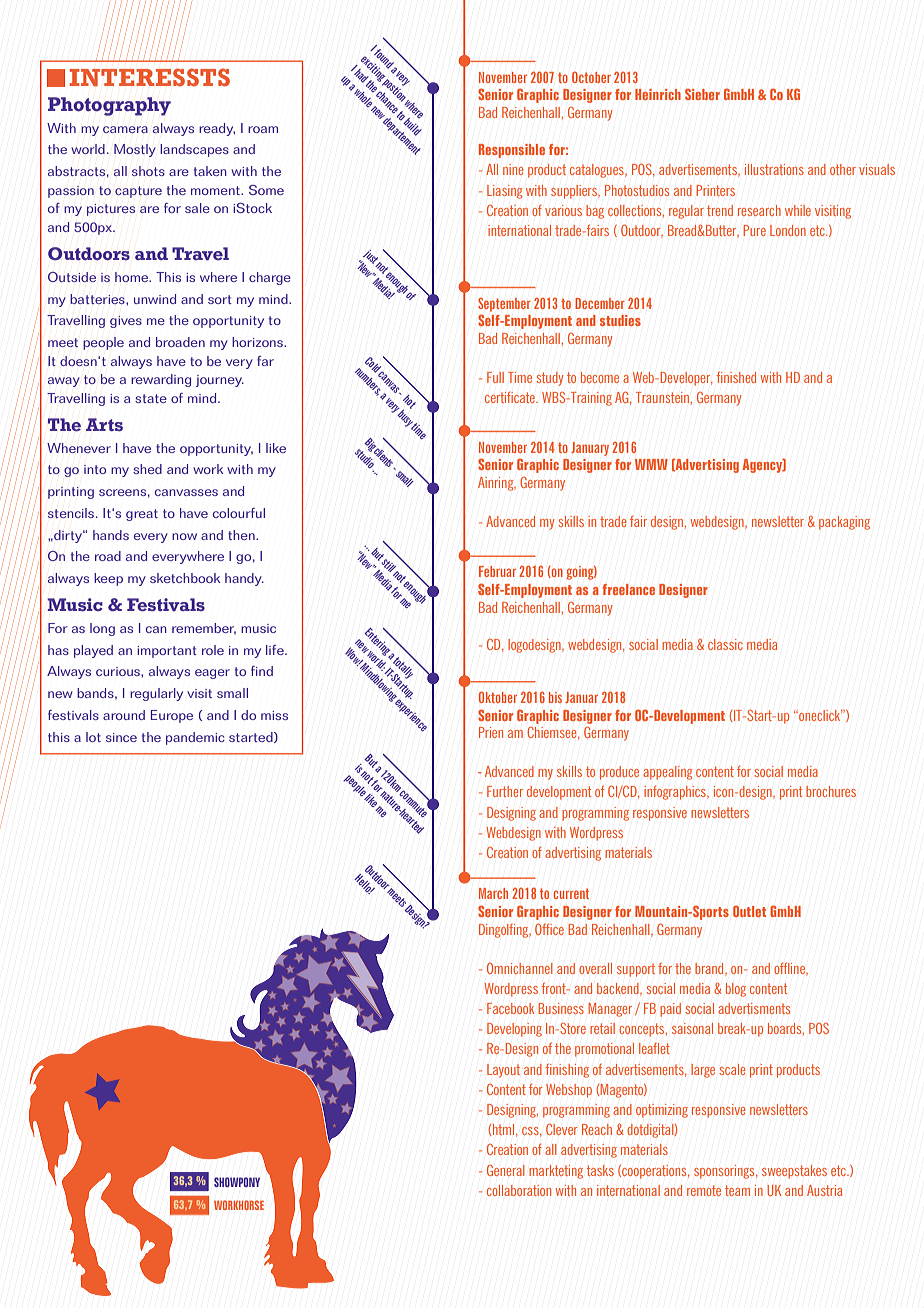 Image resolution: width=924 pixels, height=1308 pixels. What do you see at coordinates (504, 305) in the screenshot?
I see `September` at bounding box center [504, 305].
